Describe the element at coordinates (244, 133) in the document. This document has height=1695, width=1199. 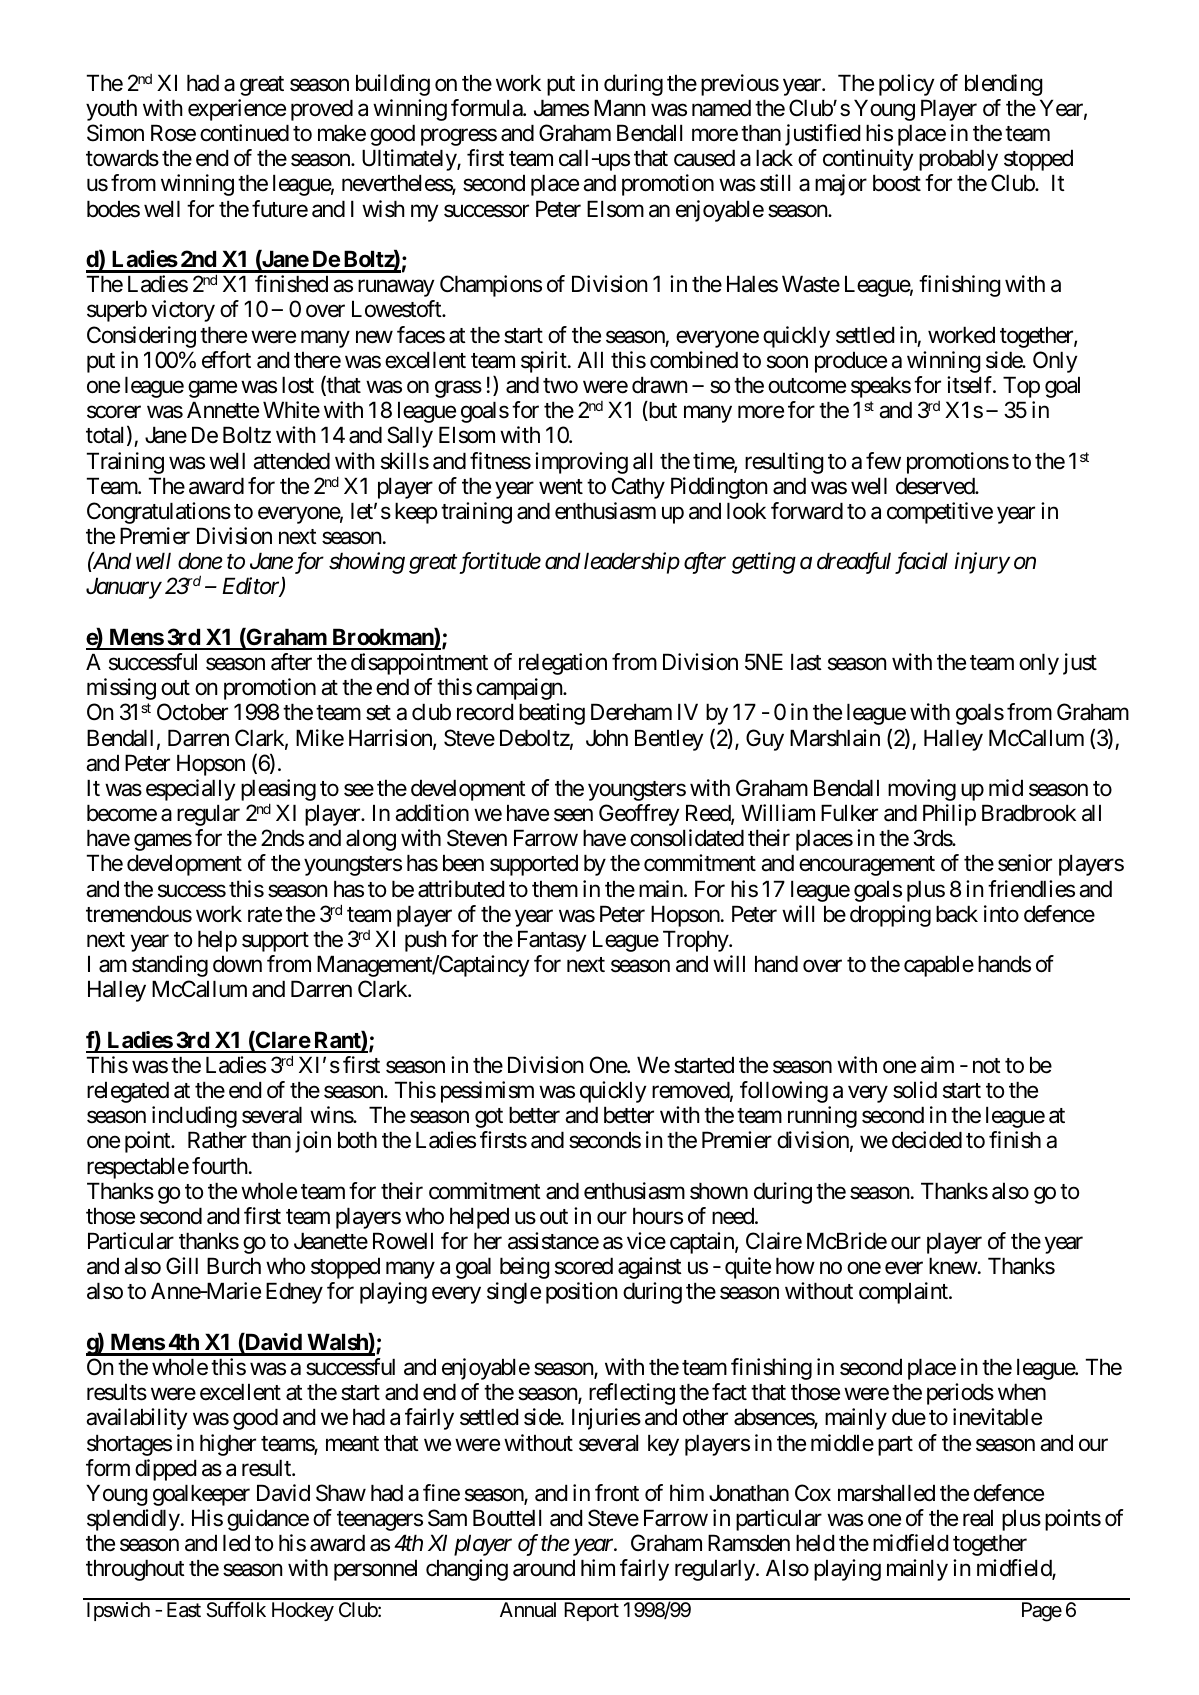
I see `continued` at that location.
